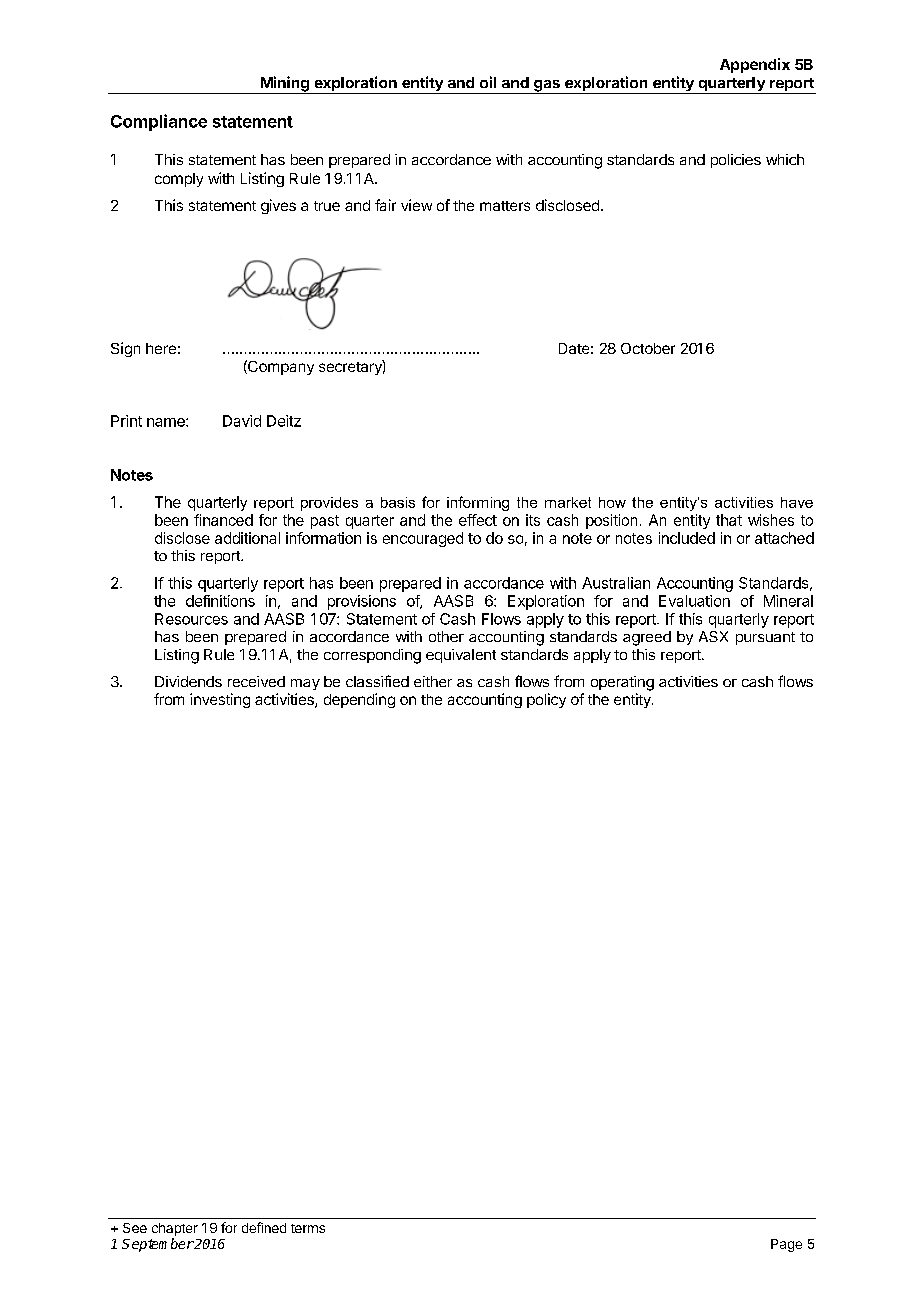 Image resolution: width=924 pixels, height=1308 pixels. I want to click on Compliance, so click(159, 122).
